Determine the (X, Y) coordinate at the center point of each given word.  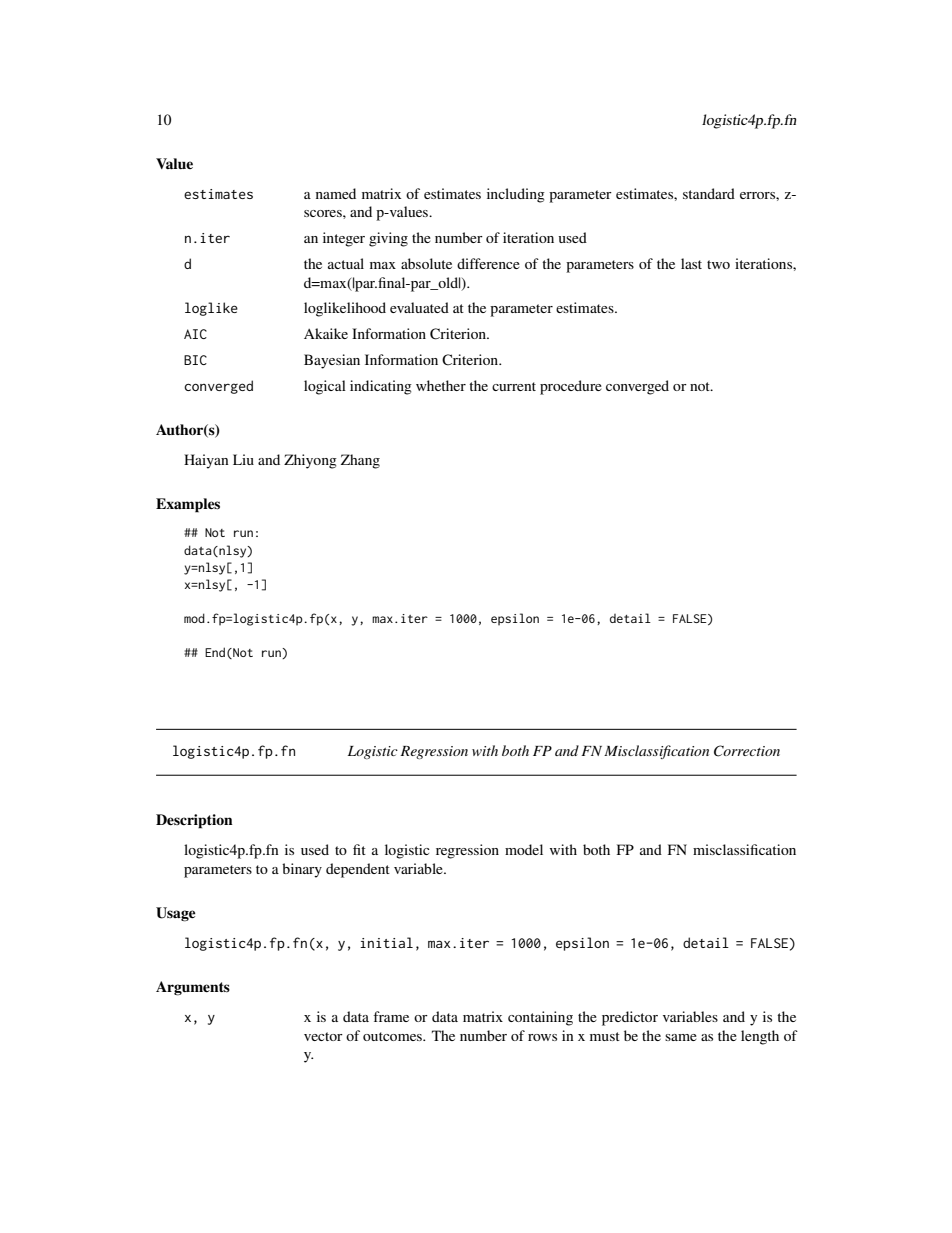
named (336, 193)
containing (540, 1018)
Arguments (193, 988)
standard (709, 193)
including (516, 195)
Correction (747, 751)
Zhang (360, 461)
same (681, 1037)
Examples (188, 505)
